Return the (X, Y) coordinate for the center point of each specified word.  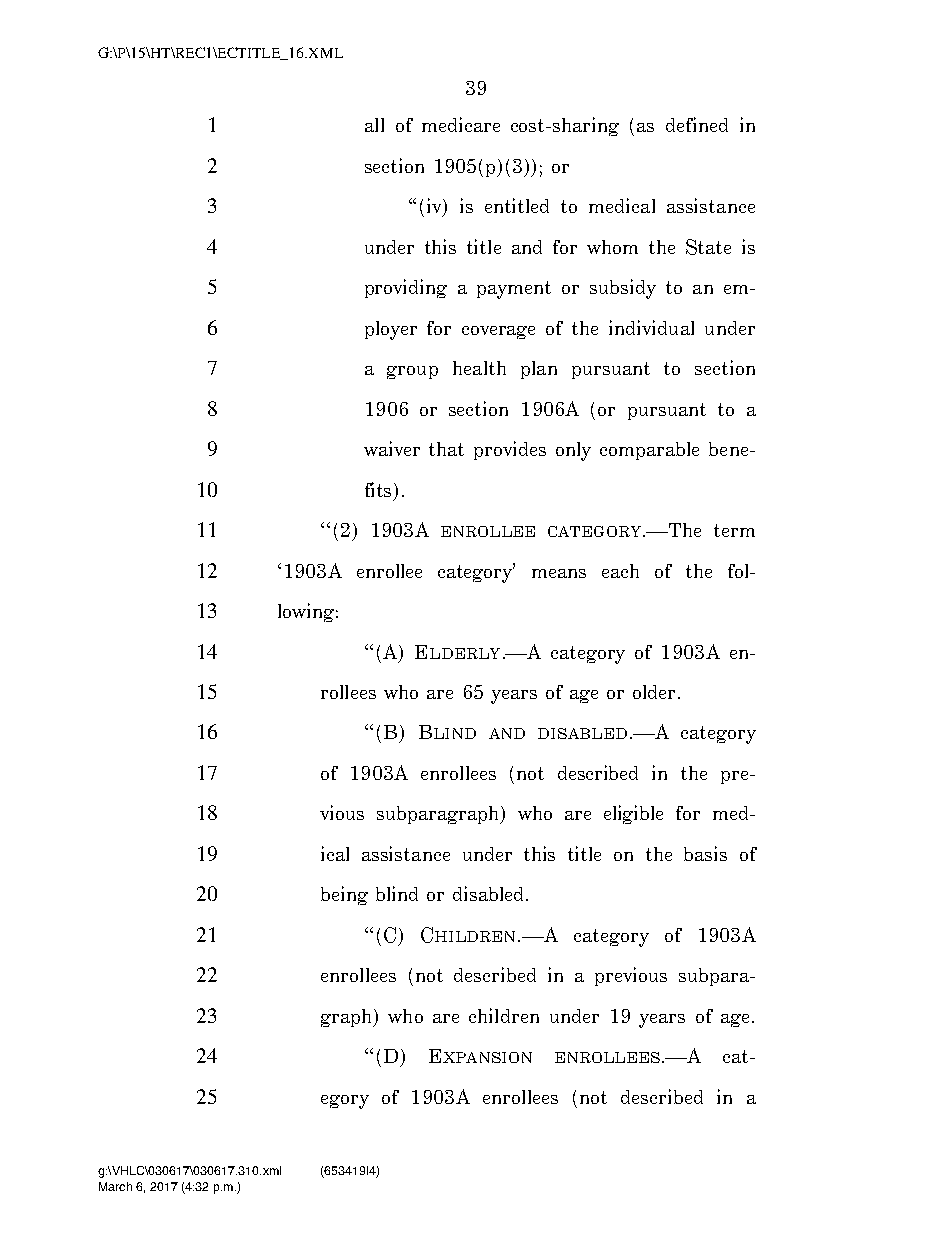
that (446, 449)
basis (705, 853)
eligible (633, 814)
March (115, 1186)
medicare (461, 124)
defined (697, 124)
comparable (649, 451)
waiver (392, 448)
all (374, 125)
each (620, 571)
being (344, 895)
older (656, 692)
